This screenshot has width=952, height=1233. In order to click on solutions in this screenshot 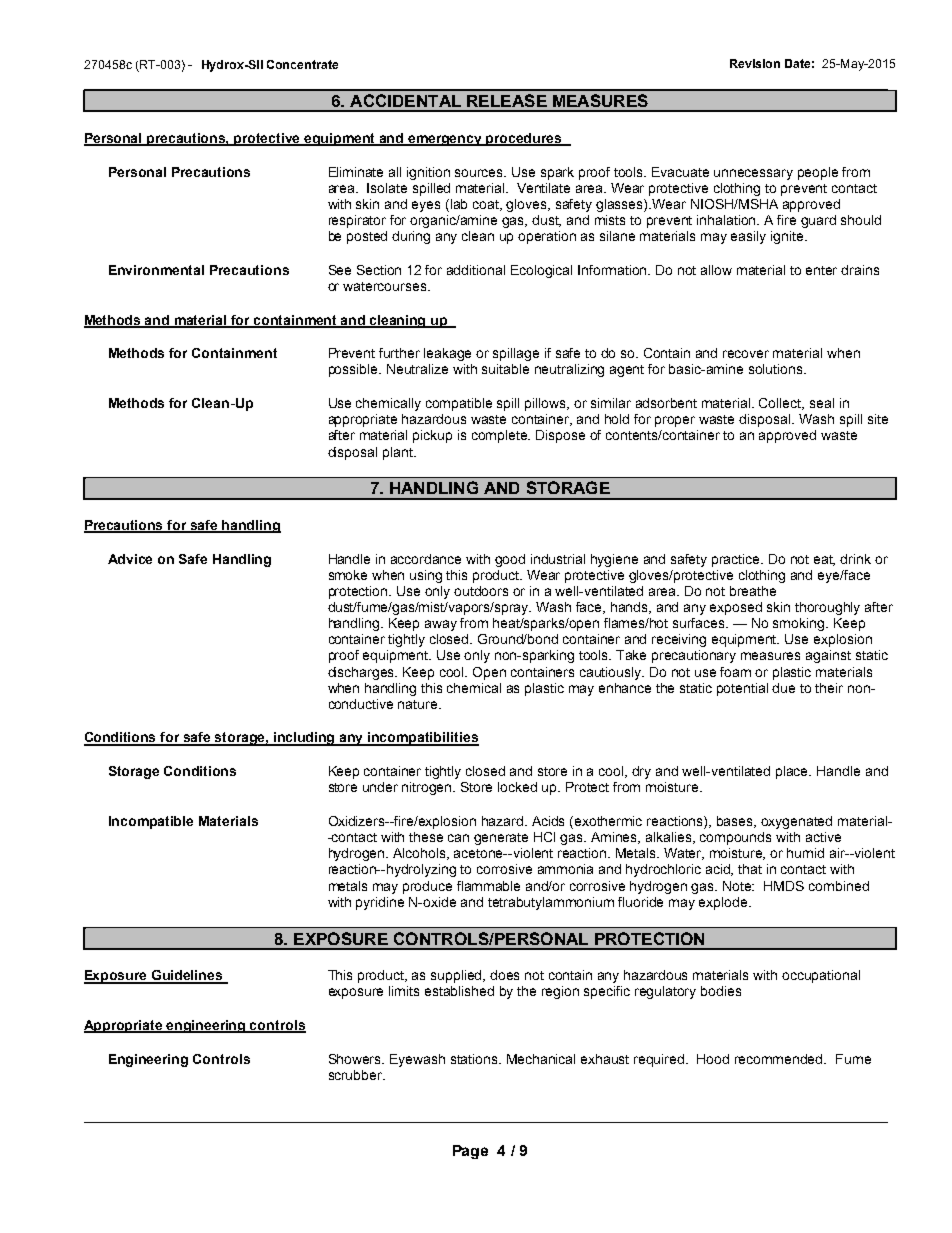, I will do `click(777, 369)`.
